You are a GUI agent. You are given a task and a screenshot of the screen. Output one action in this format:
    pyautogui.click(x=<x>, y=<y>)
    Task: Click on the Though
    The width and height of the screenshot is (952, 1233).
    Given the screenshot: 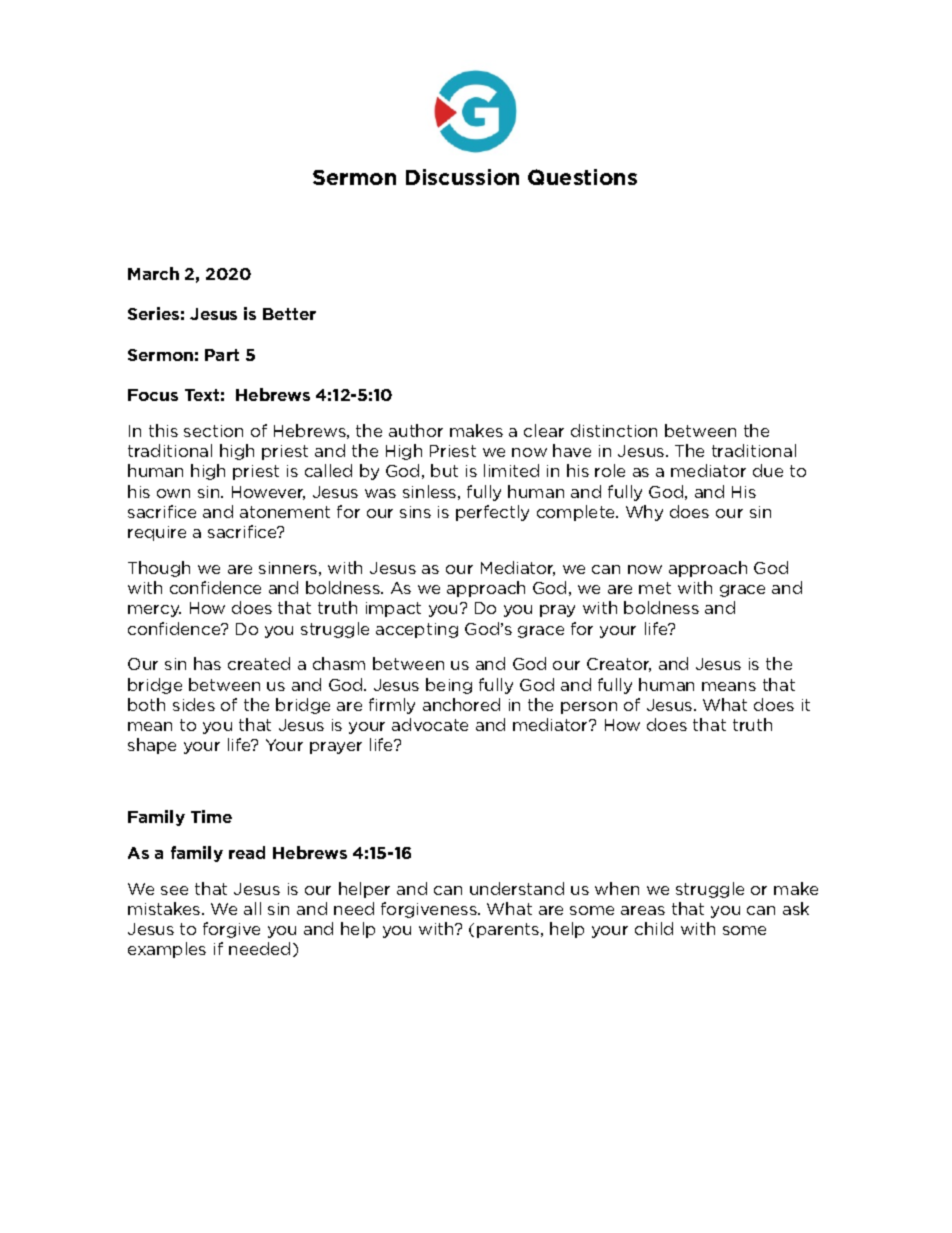 What is the action you would take?
    pyautogui.click(x=159, y=569)
